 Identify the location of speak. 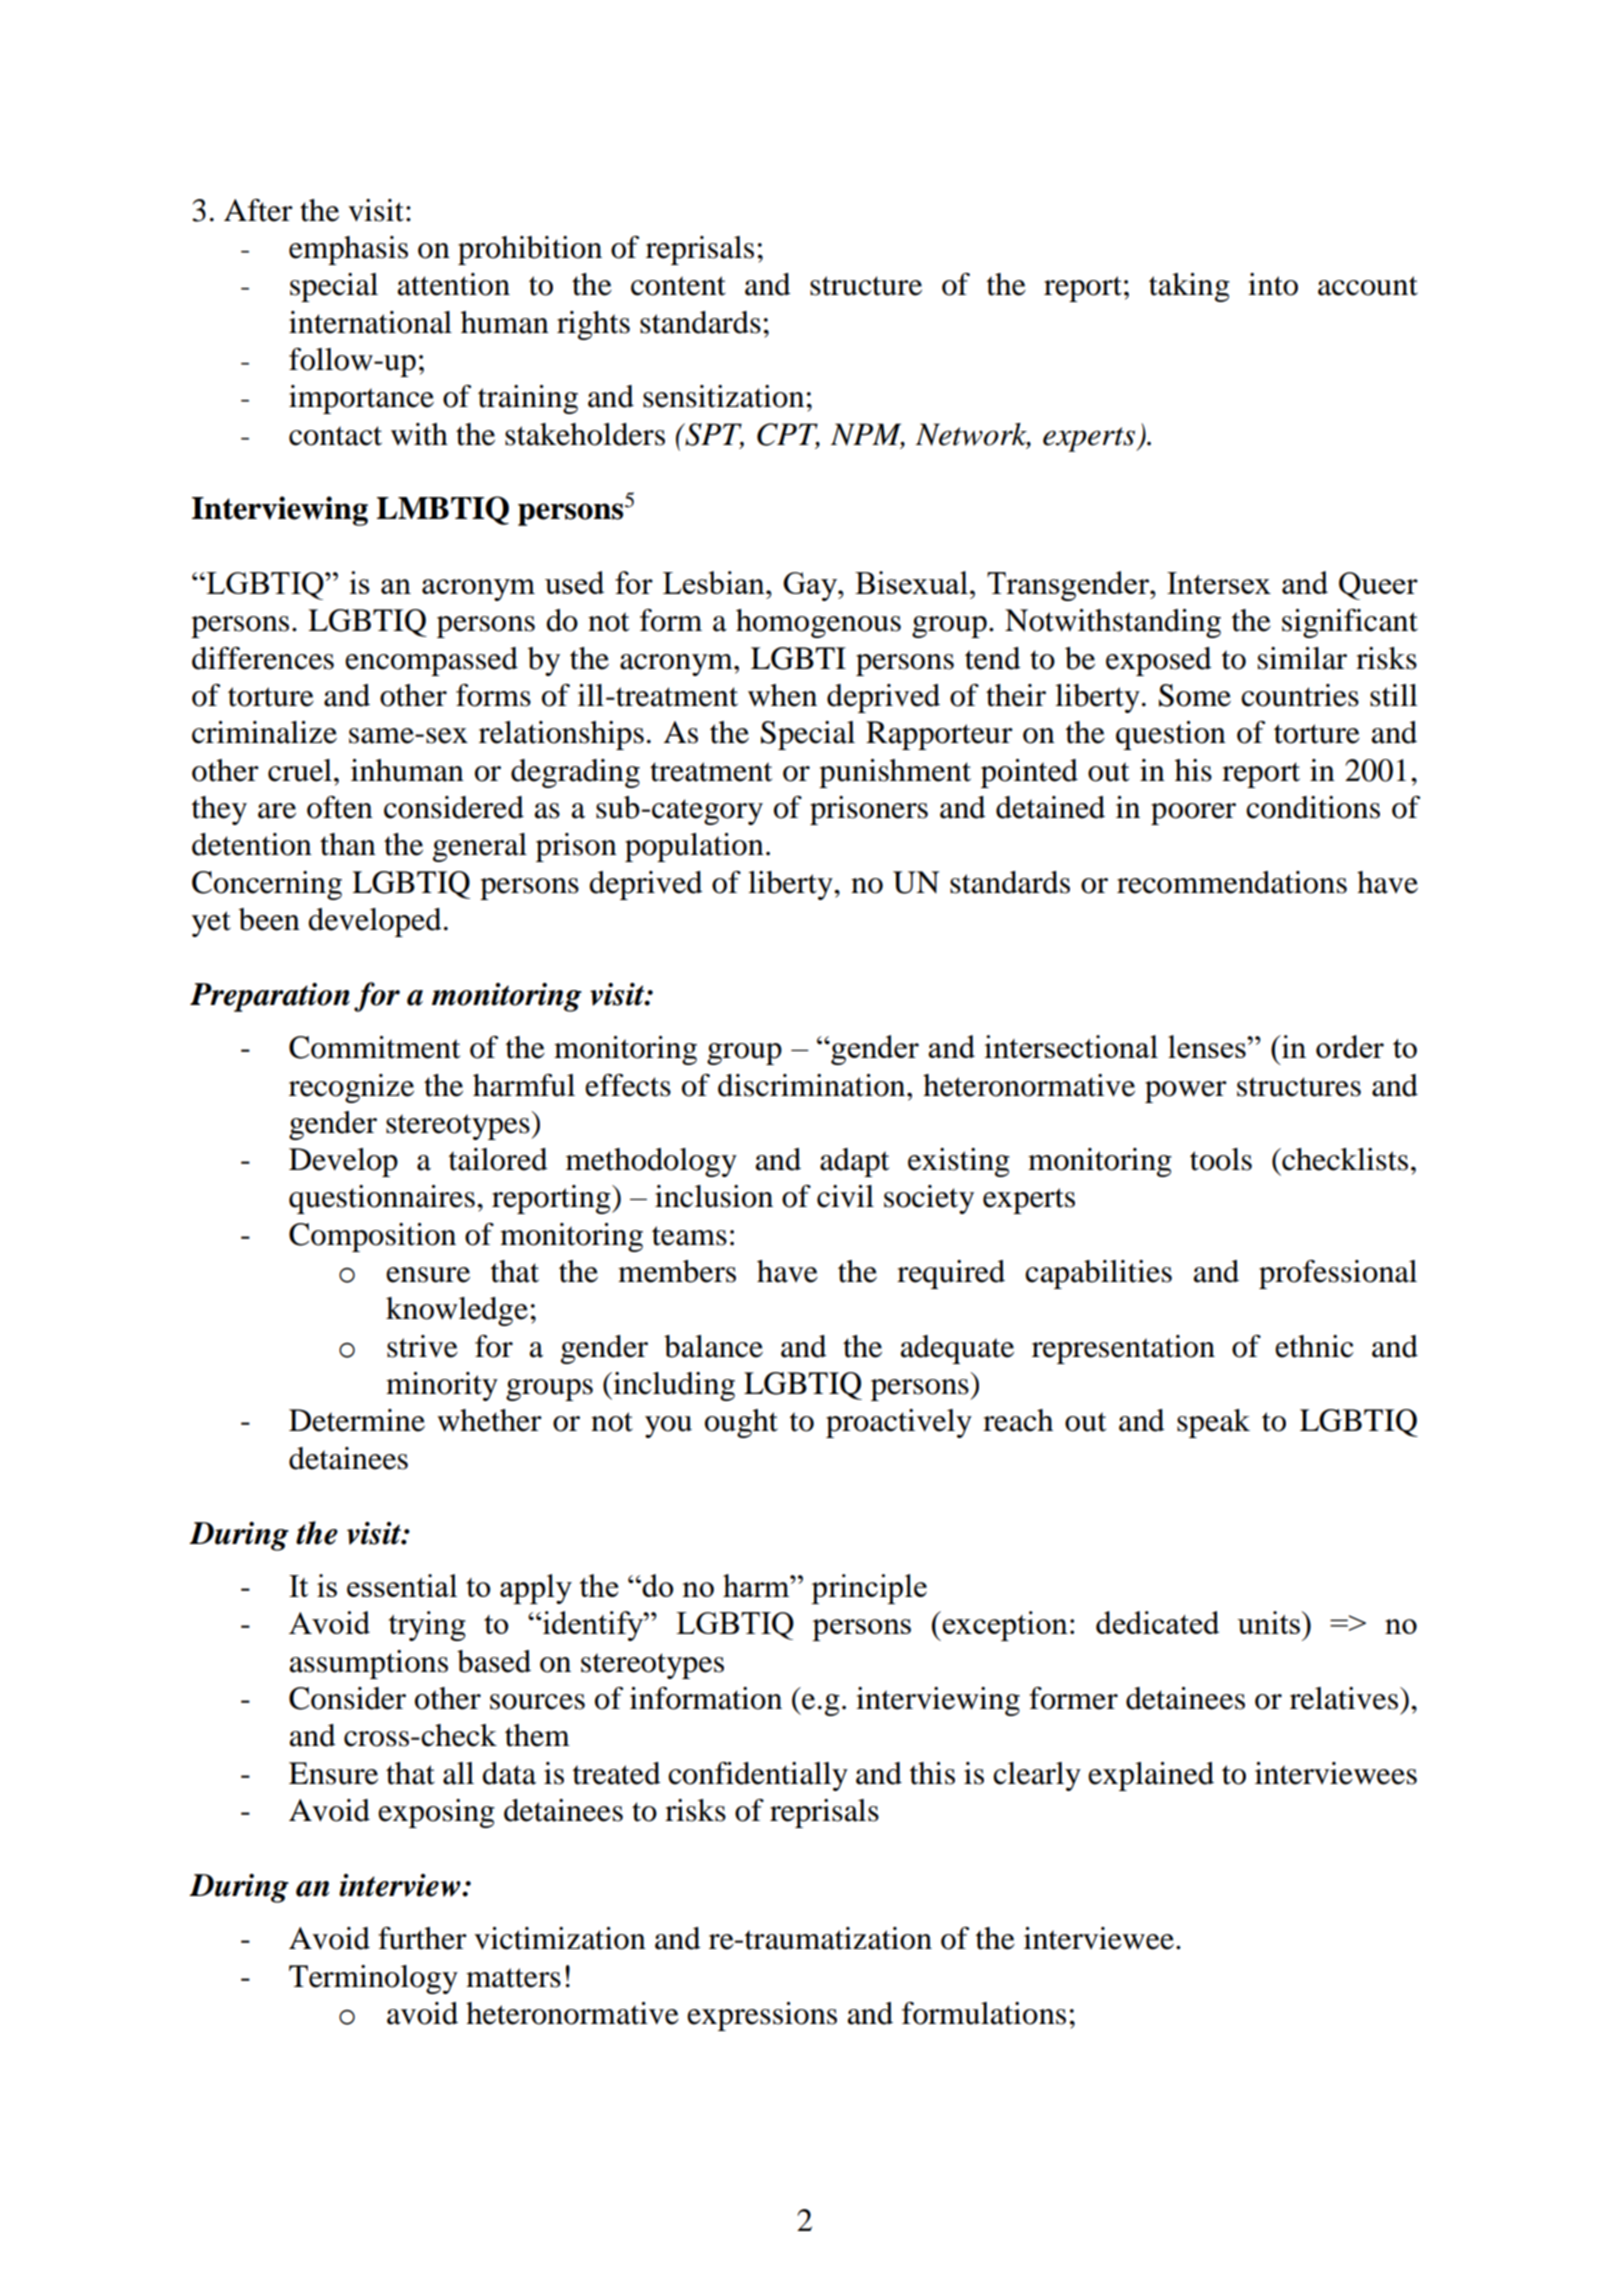
(1213, 1423).
